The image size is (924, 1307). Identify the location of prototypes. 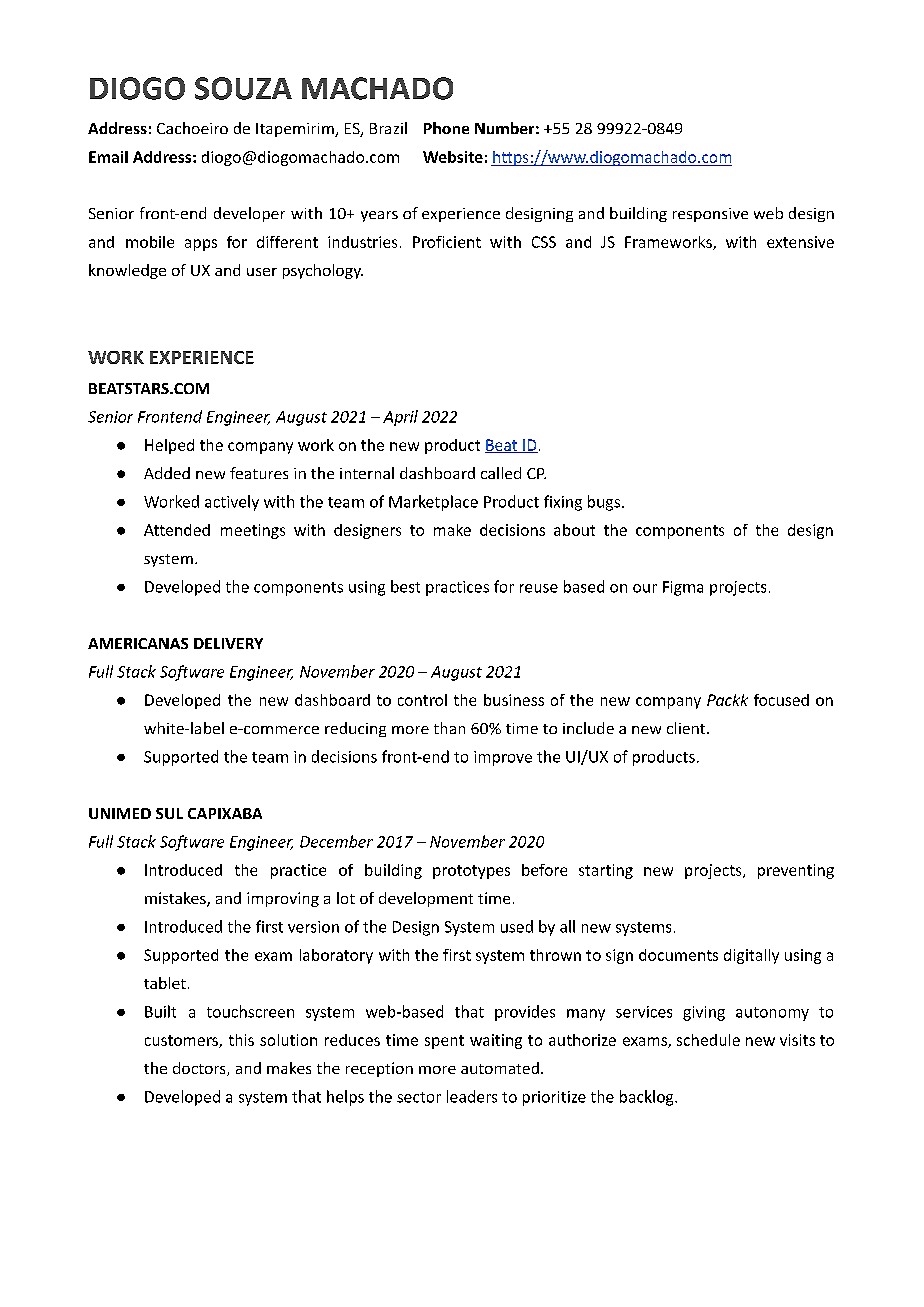
(471, 872).
